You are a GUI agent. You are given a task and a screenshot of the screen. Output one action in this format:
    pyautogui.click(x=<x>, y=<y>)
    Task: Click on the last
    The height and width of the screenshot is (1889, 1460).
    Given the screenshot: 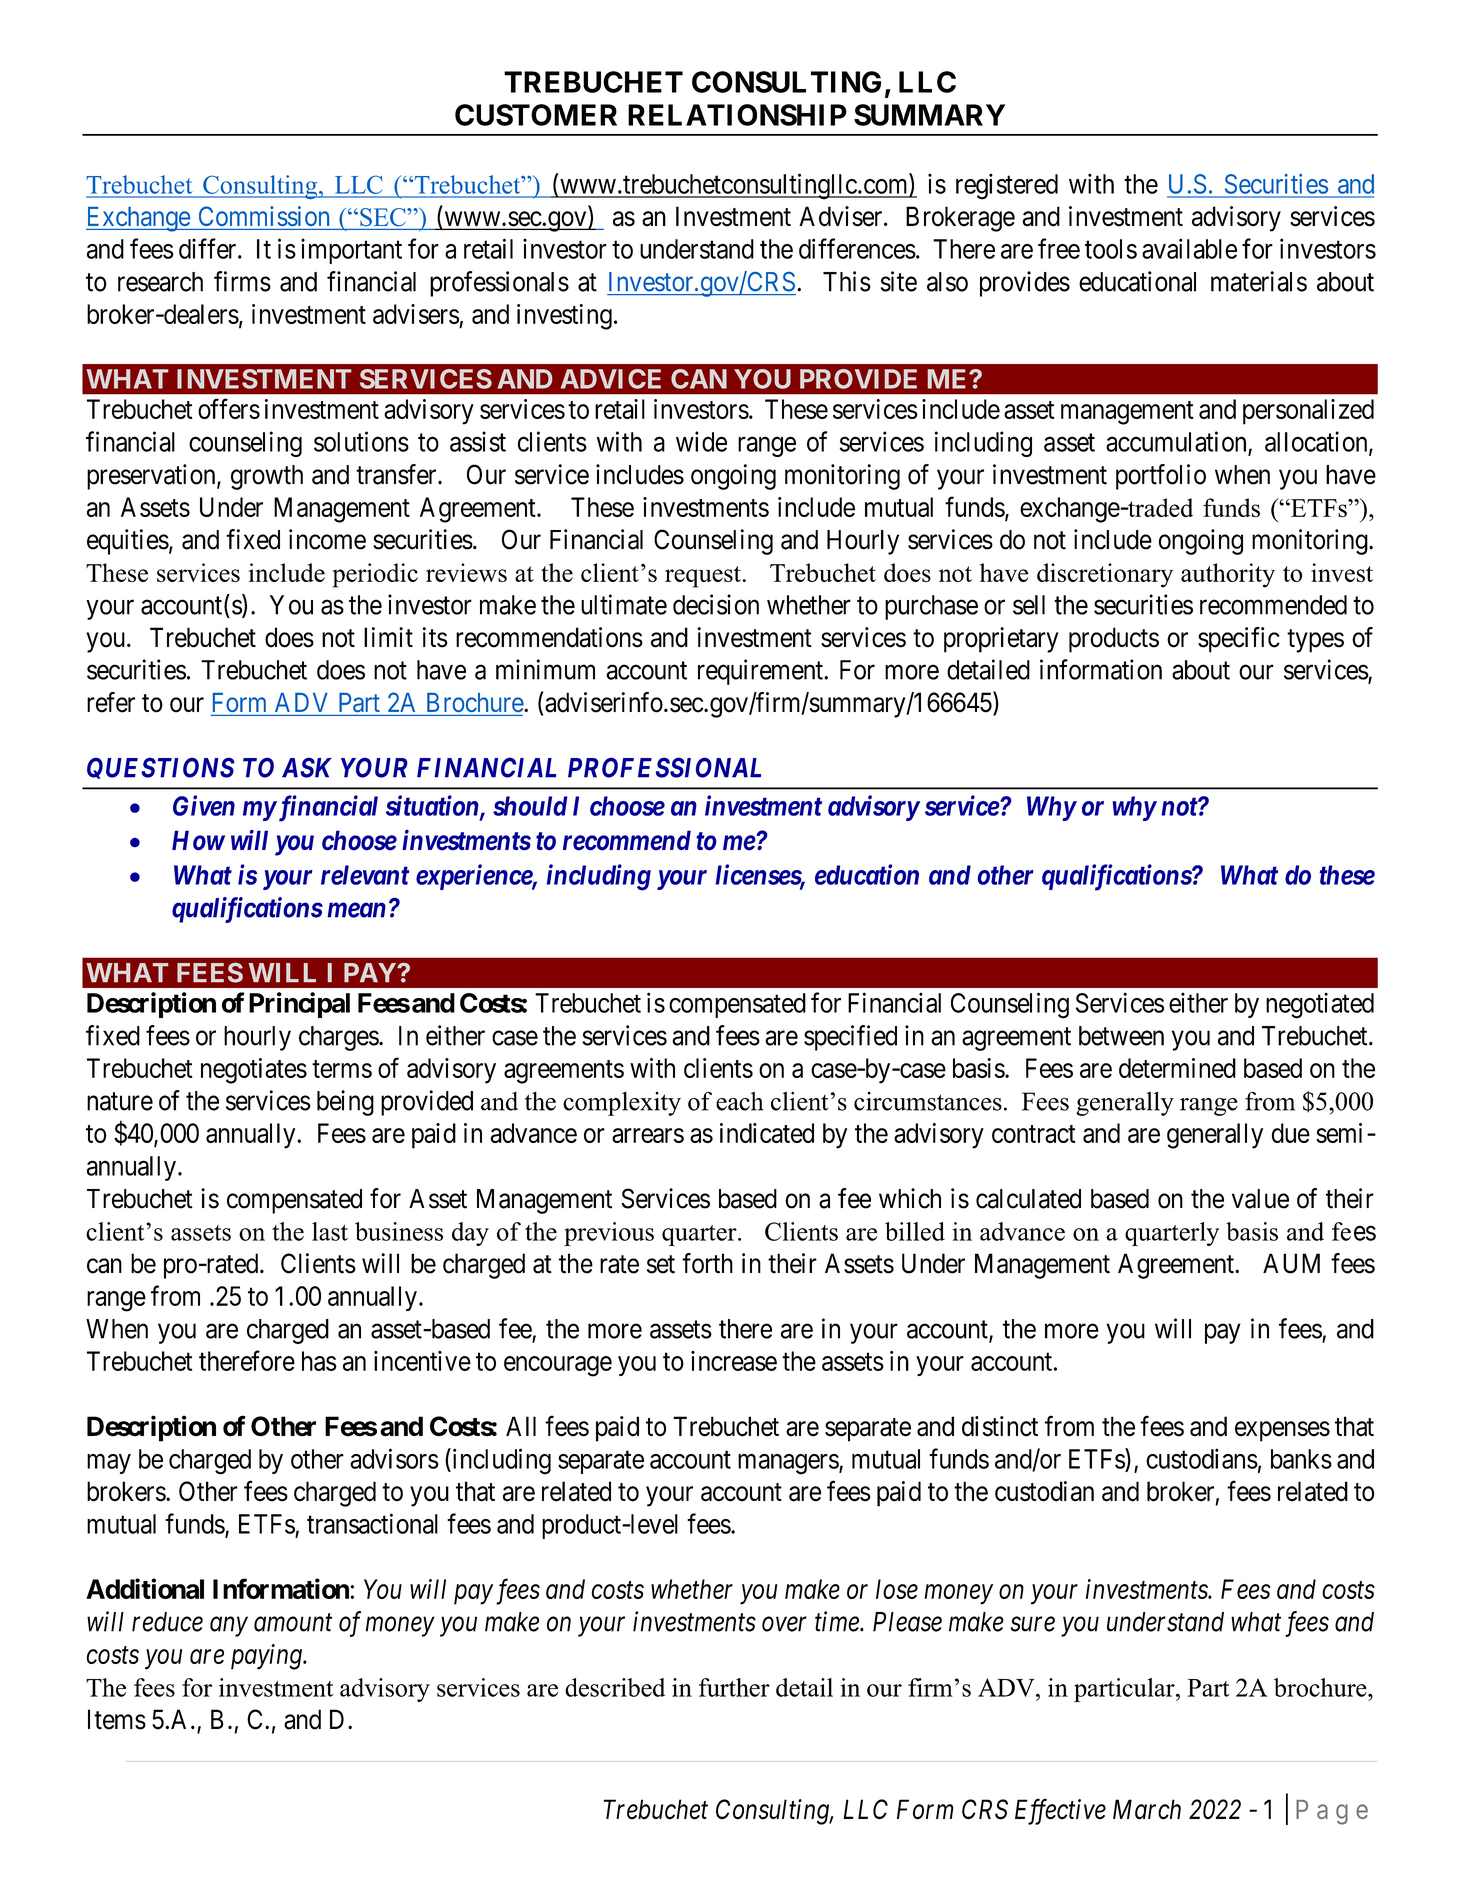 What is the action you would take?
    pyautogui.click(x=330, y=1231)
